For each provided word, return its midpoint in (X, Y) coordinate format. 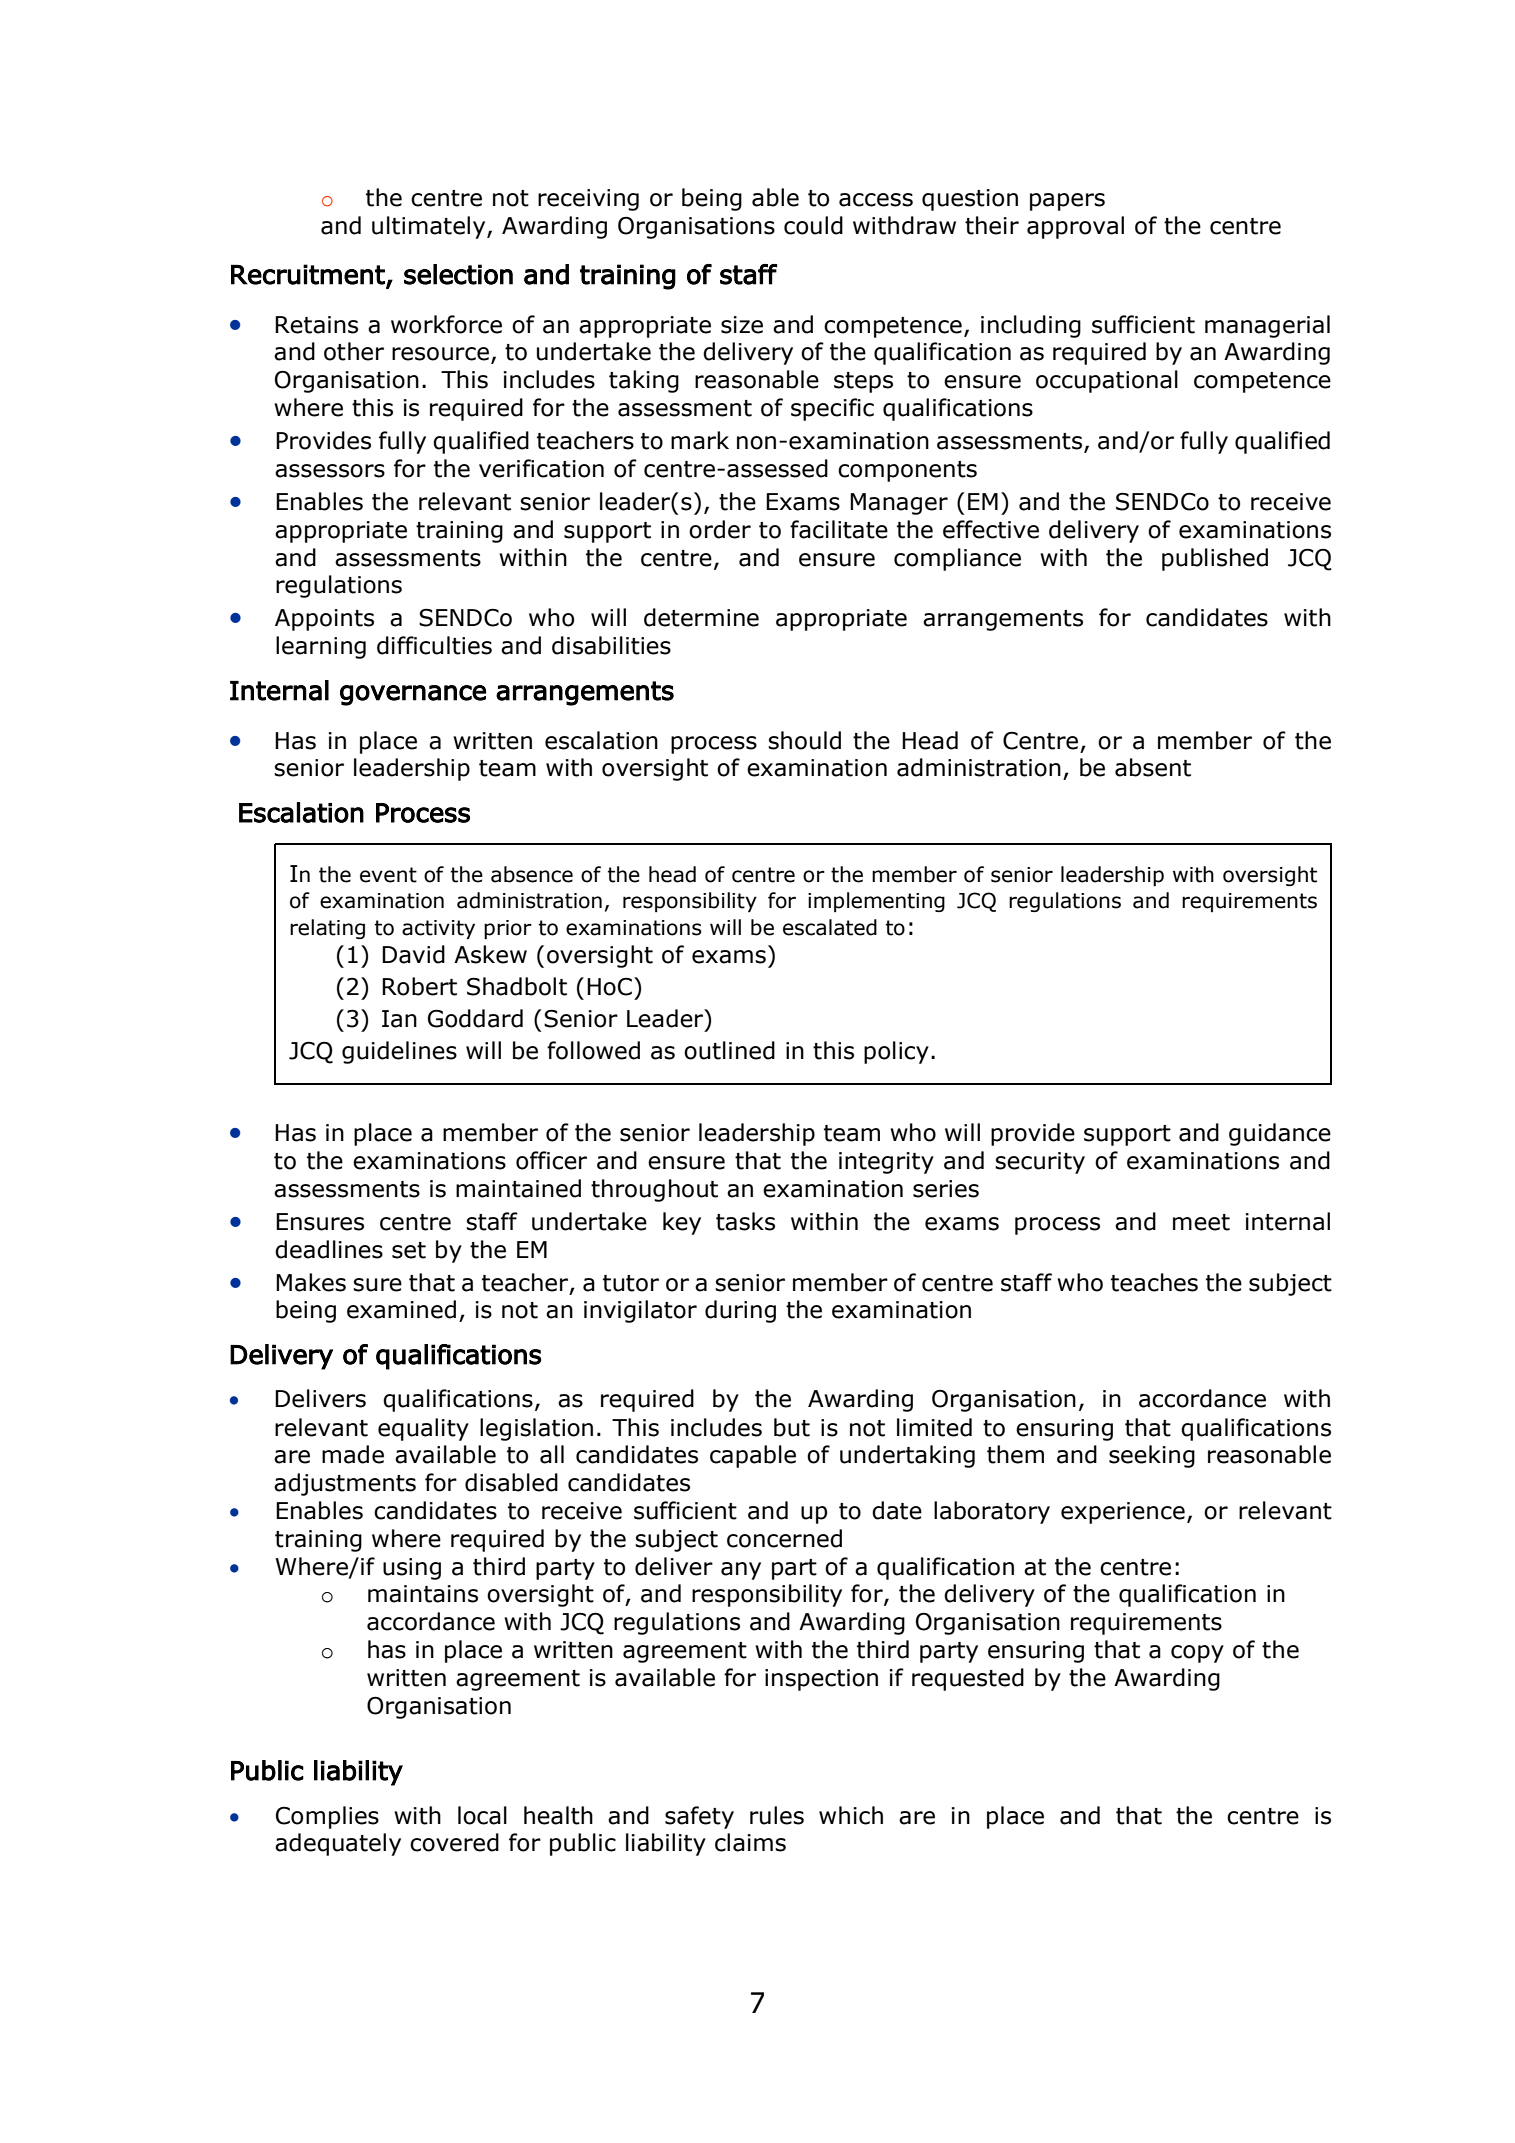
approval (1075, 227)
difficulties (434, 645)
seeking (1152, 1456)
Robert (419, 986)
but (792, 1427)
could (813, 225)
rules (777, 1815)
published (1215, 559)
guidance (1280, 1134)
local (482, 1815)
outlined (729, 1050)
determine (701, 617)
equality (423, 1429)
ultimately (430, 227)
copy (1197, 1654)
